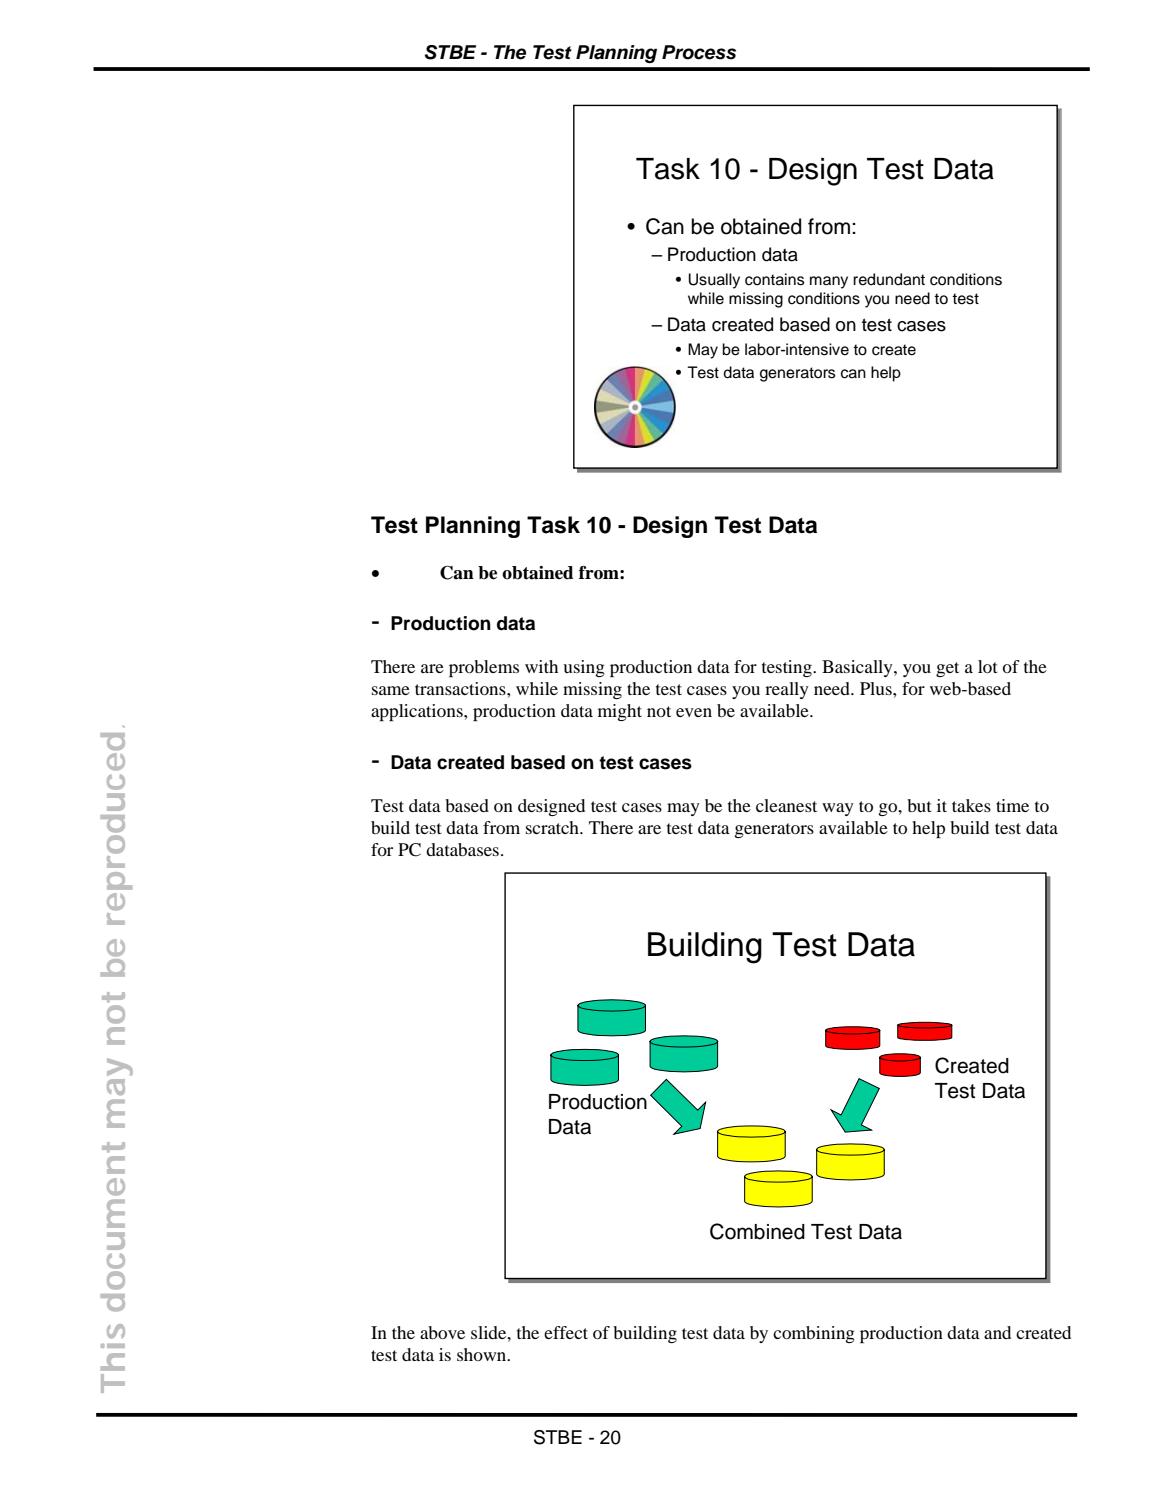 The image size is (1168, 1511). Describe the element at coordinates (988, 666) in the document. I see `lot` at that location.
